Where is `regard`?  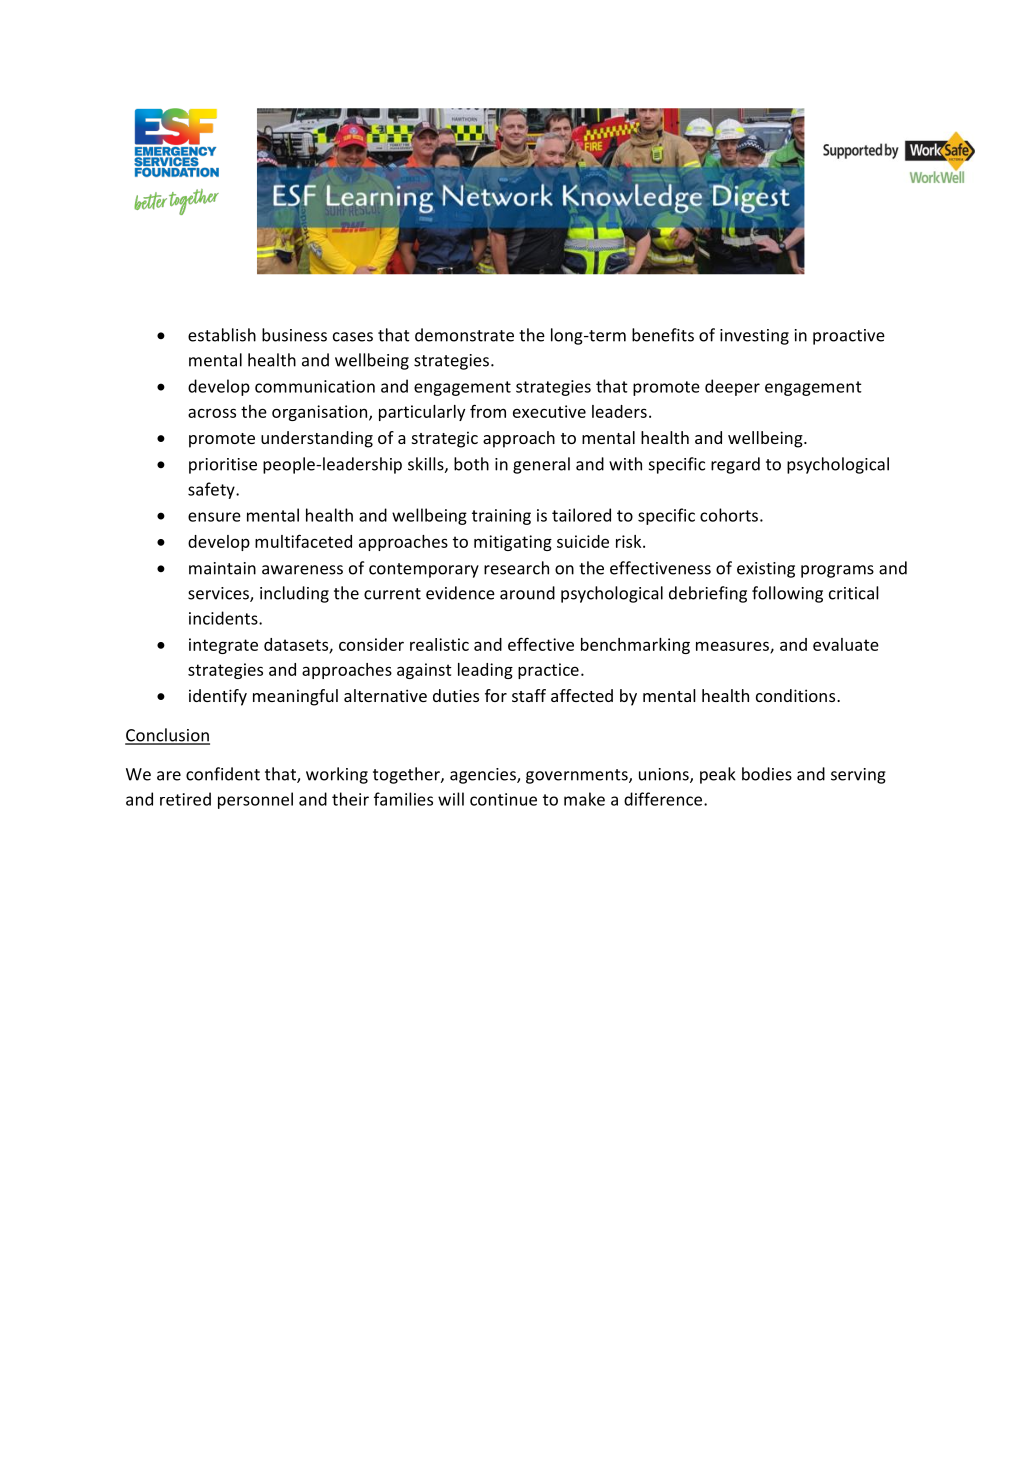 regard is located at coordinates (735, 465).
